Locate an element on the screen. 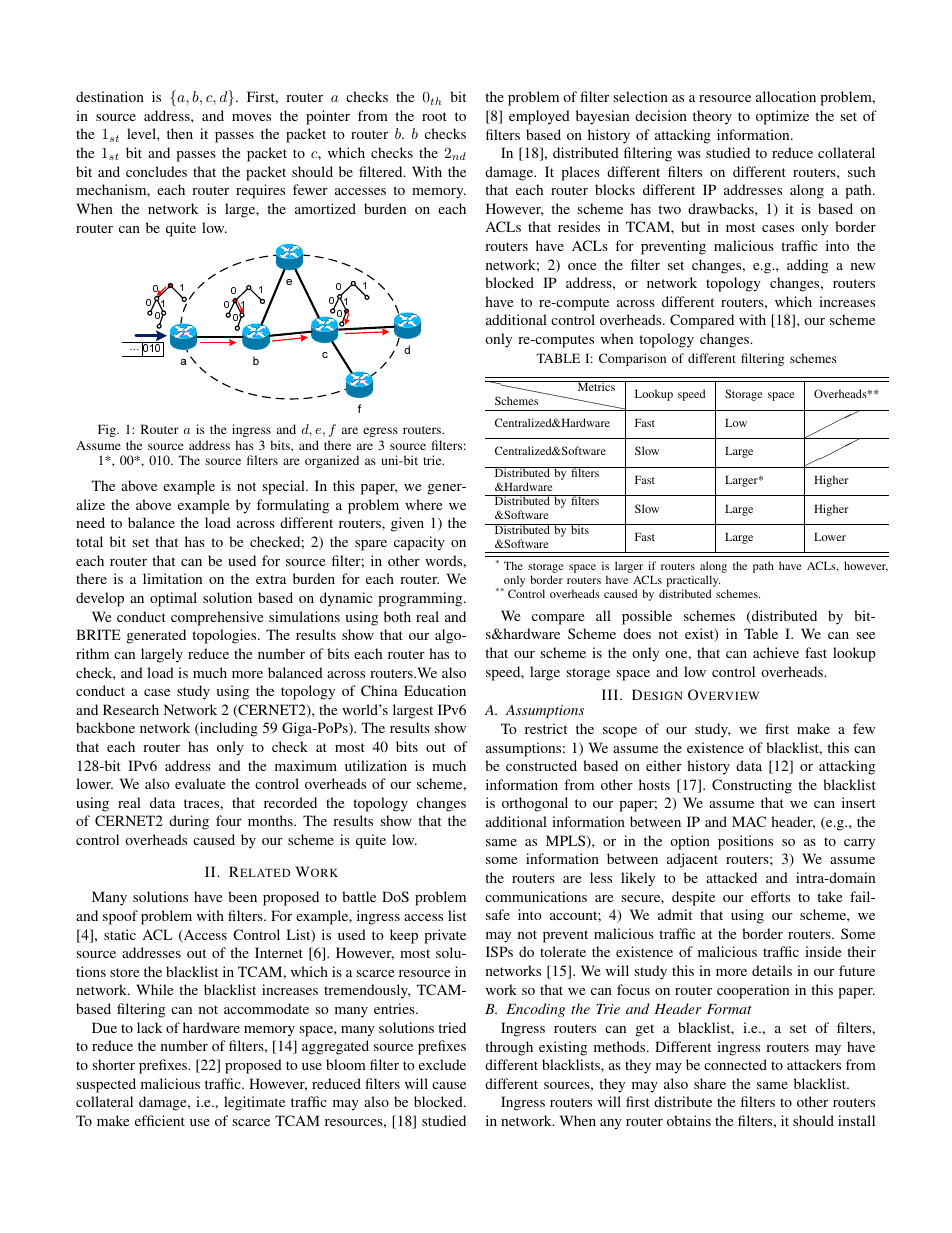 The height and width of the screenshot is (1233, 952). need is located at coordinates (90, 522).
